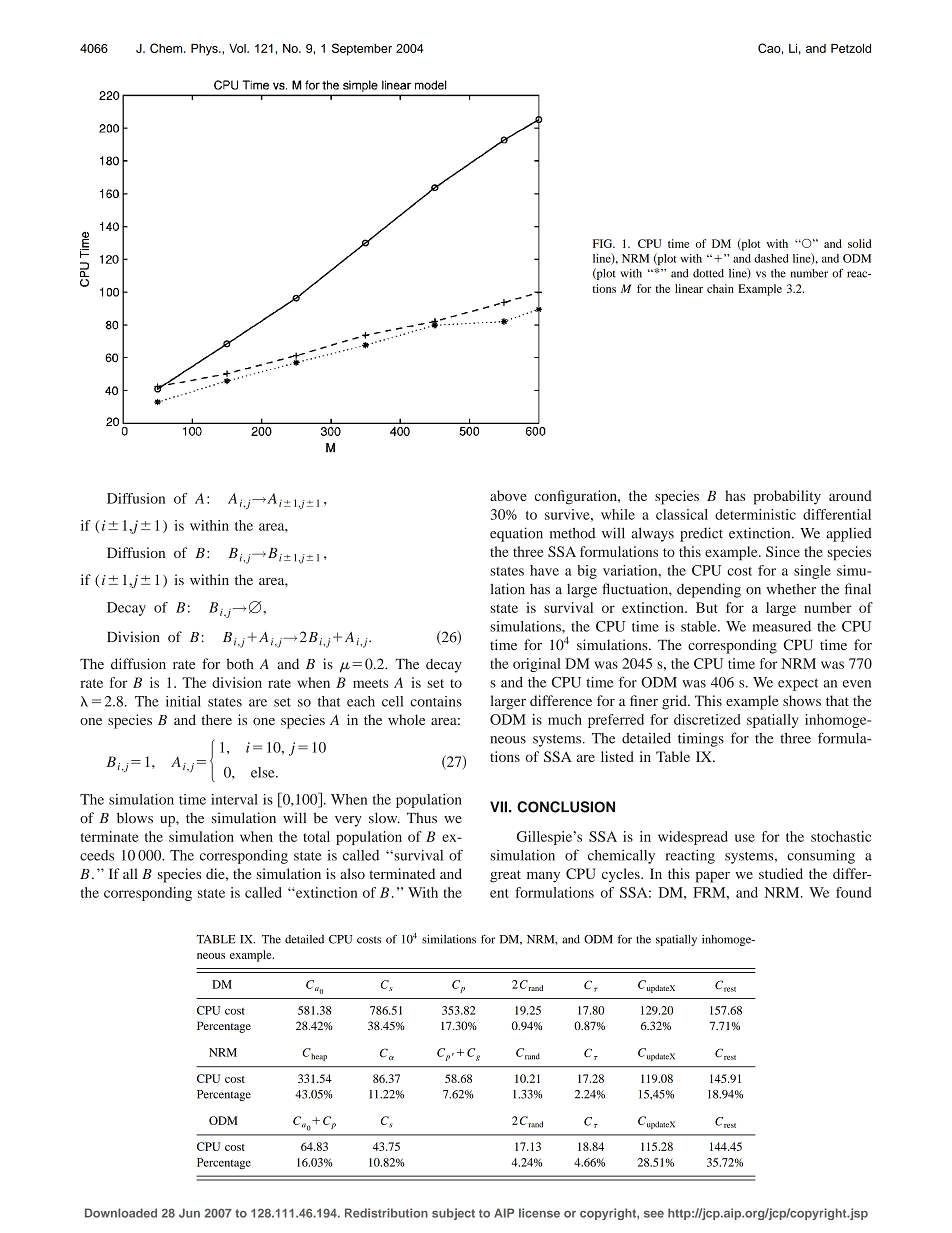  What do you see at coordinates (453, 1214) in the screenshot?
I see `subject` at bounding box center [453, 1214].
